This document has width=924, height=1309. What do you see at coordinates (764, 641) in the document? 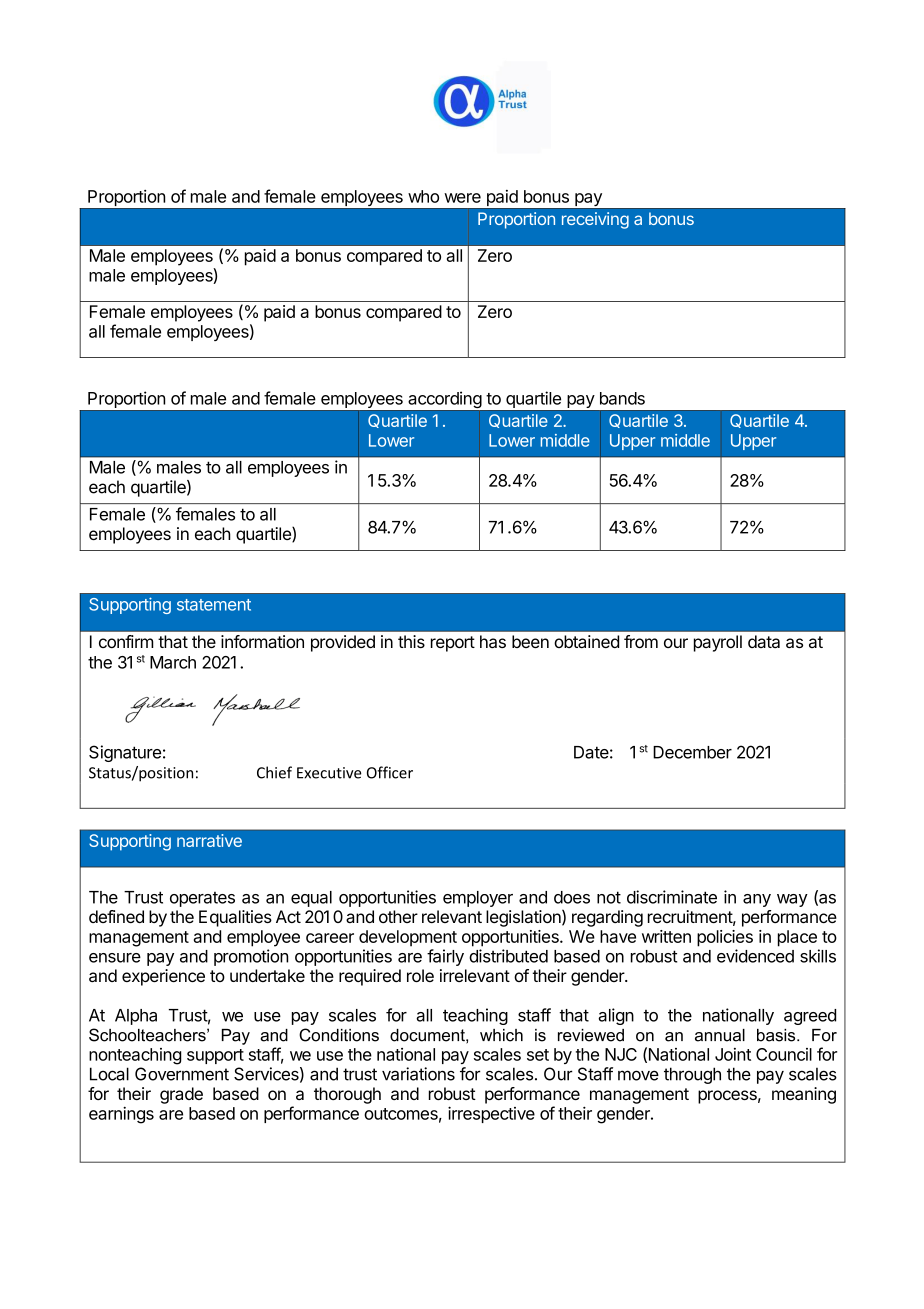
I see `data` at bounding box center [764, 641].
